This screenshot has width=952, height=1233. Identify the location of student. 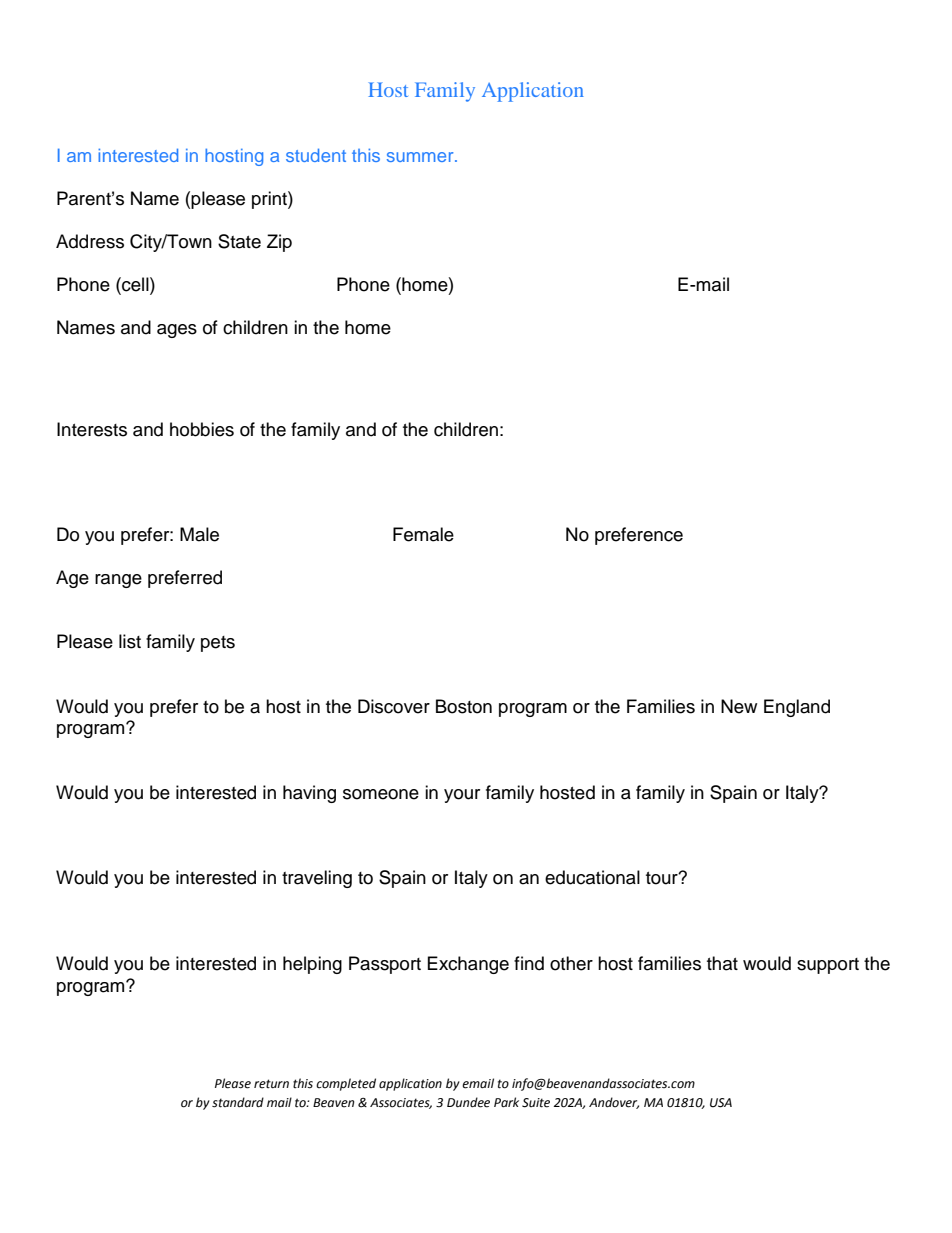
(316, 155).
